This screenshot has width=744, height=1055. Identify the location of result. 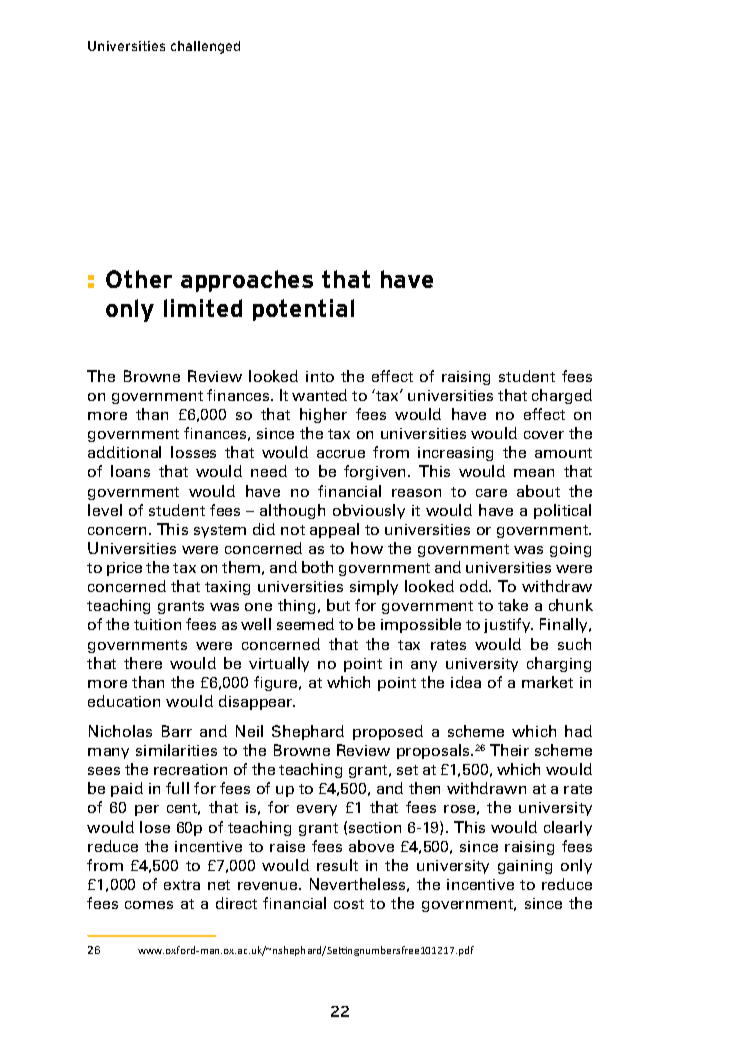
(337, 865).
